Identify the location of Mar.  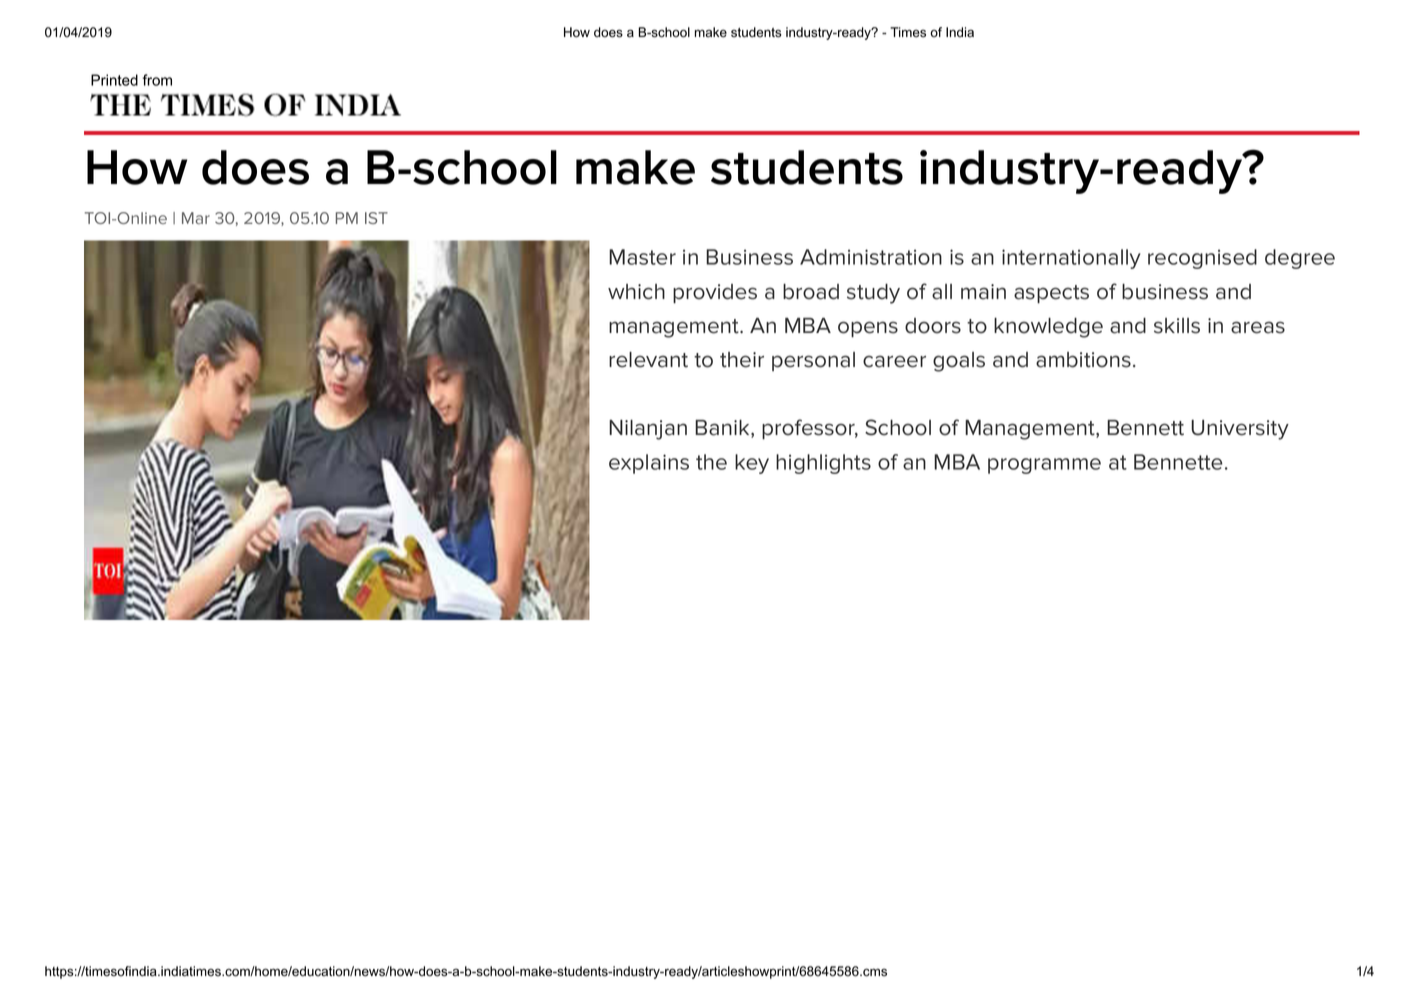
(196, 218).
